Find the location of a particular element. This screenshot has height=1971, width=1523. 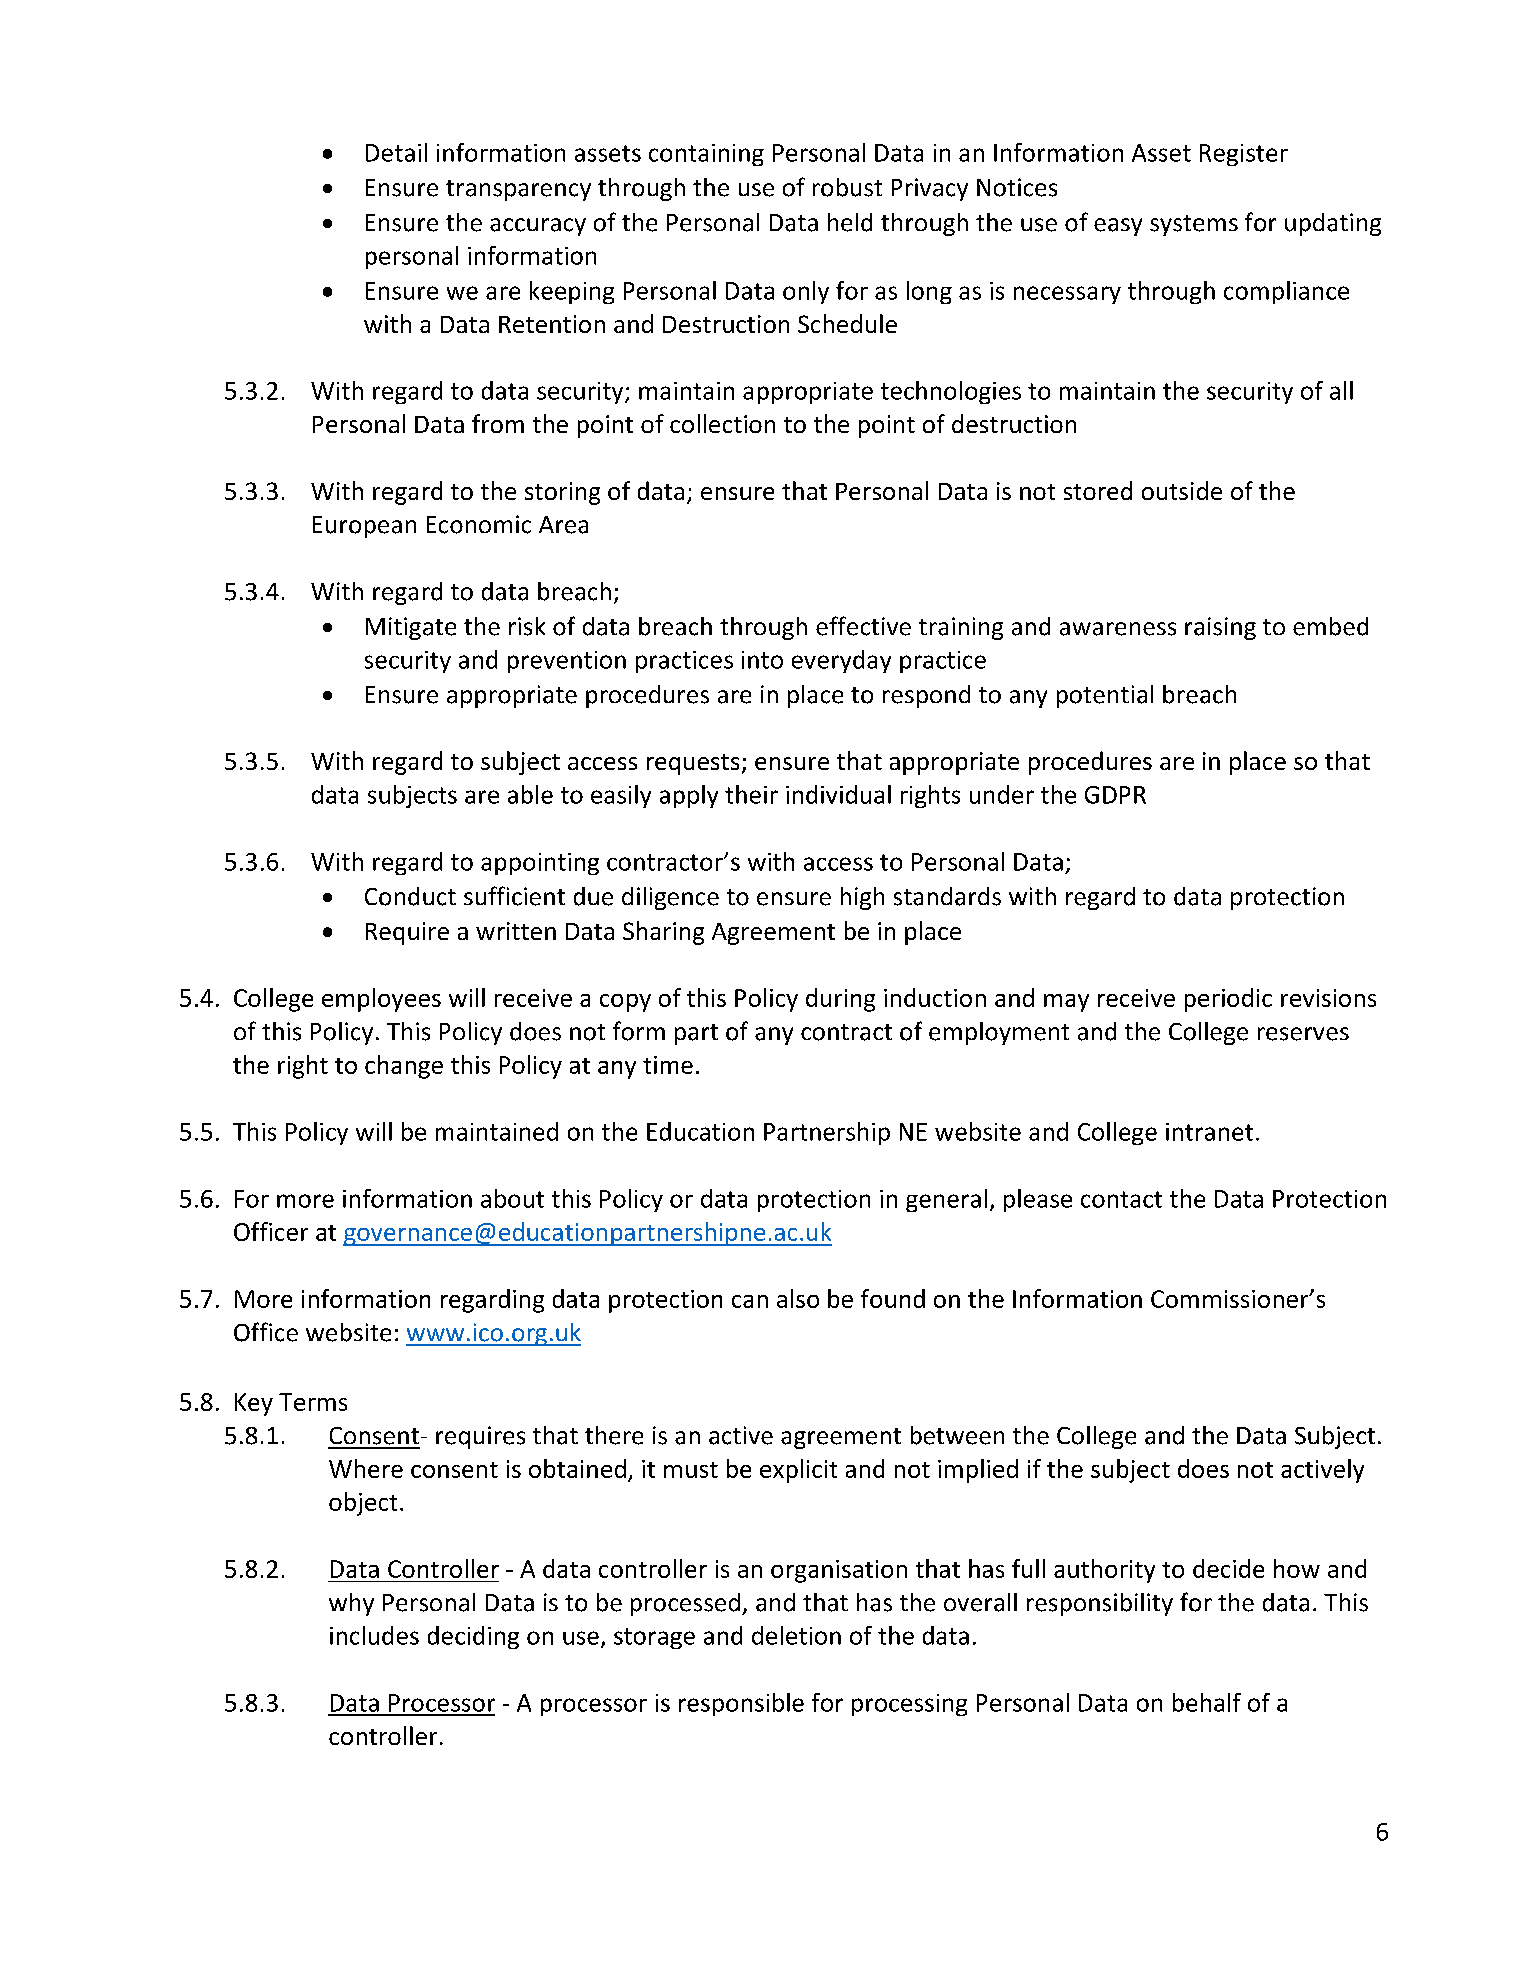

robust is located at coordinates (847, 187).
